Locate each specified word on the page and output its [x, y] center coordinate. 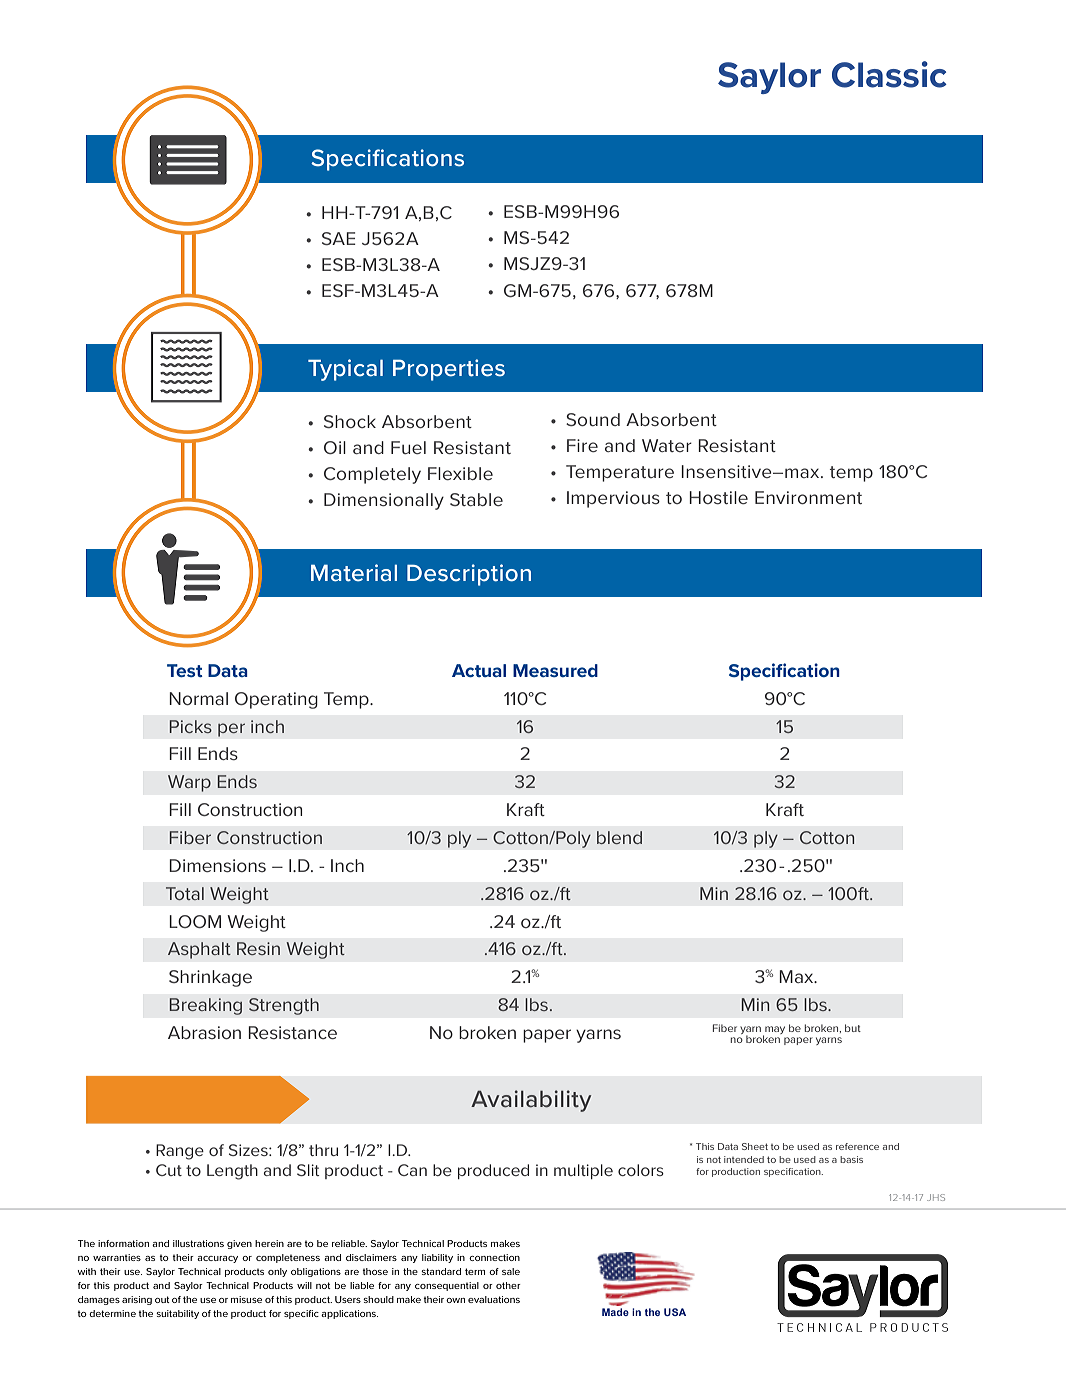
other [508, 1285]
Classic [889, 74]
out [162, 1299]
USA [675, 1312]
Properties [449, 370]
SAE [339, 238]
